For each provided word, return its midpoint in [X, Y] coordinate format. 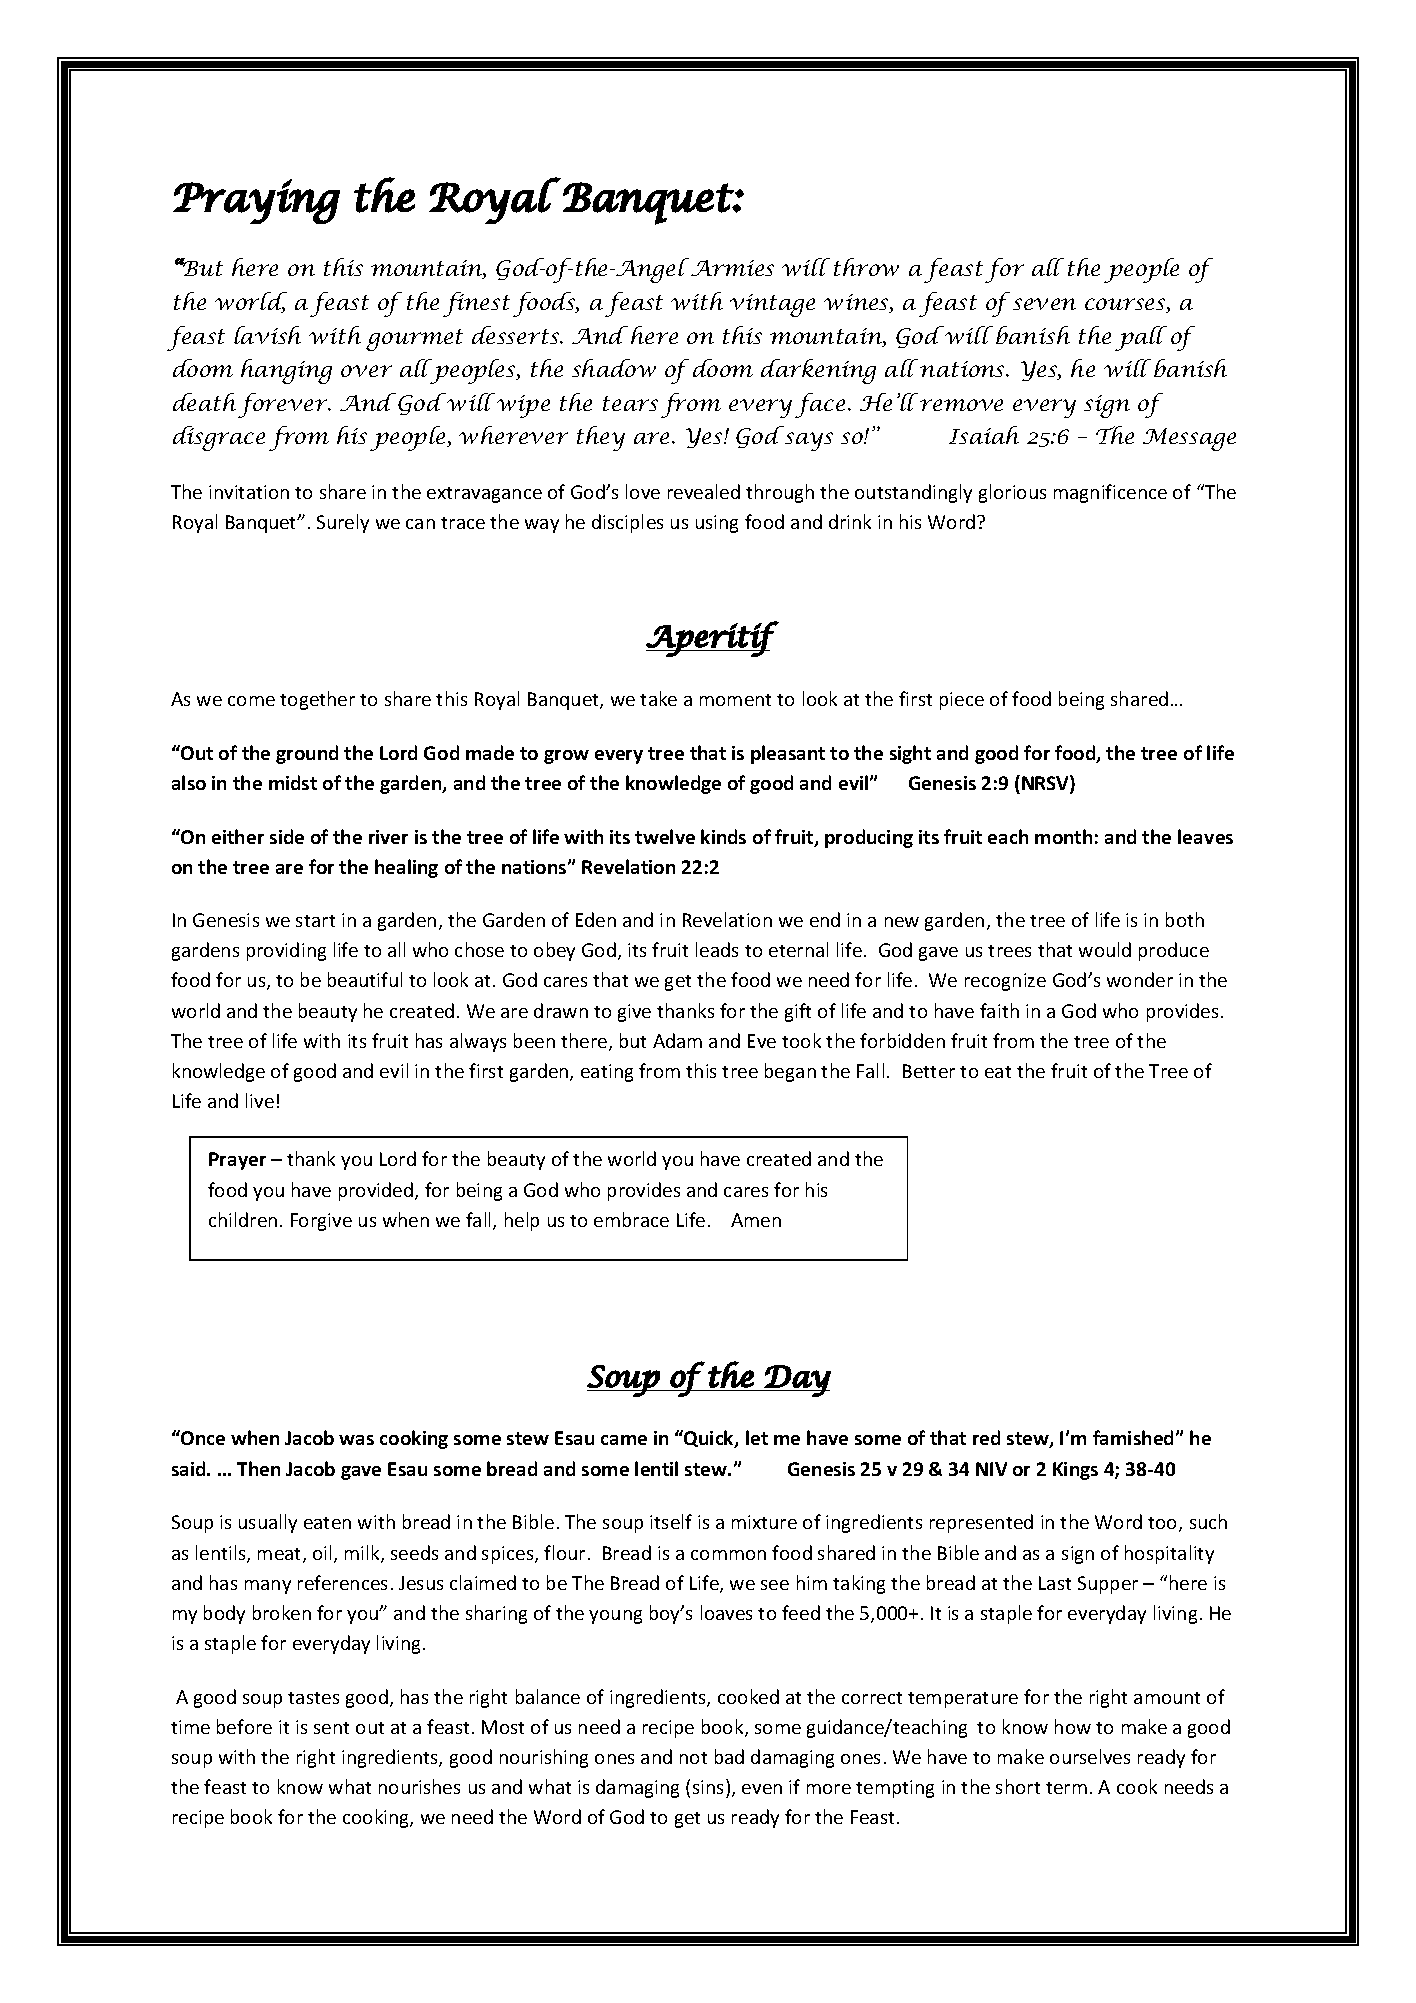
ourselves [1090, 1756]
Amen [756, 1220]
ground [307, 754]
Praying [256, 201]
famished [1135, 1437]
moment [735, 700]
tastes [313, 1698]
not [693, 1758]
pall [1141, 338]
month [1063, 836]
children [243, 1219]
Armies [732, 268]
